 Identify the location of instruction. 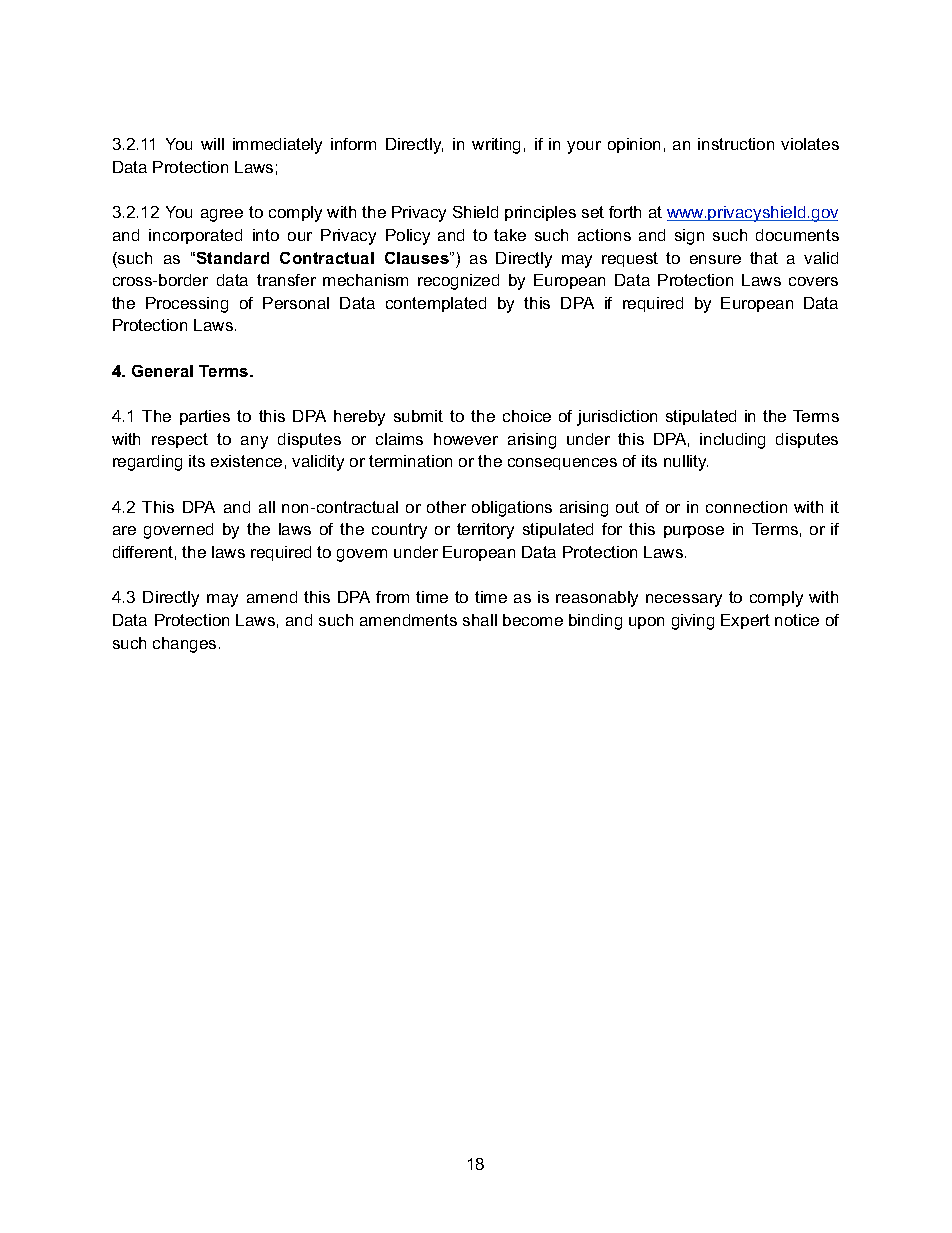
(736, 144).
